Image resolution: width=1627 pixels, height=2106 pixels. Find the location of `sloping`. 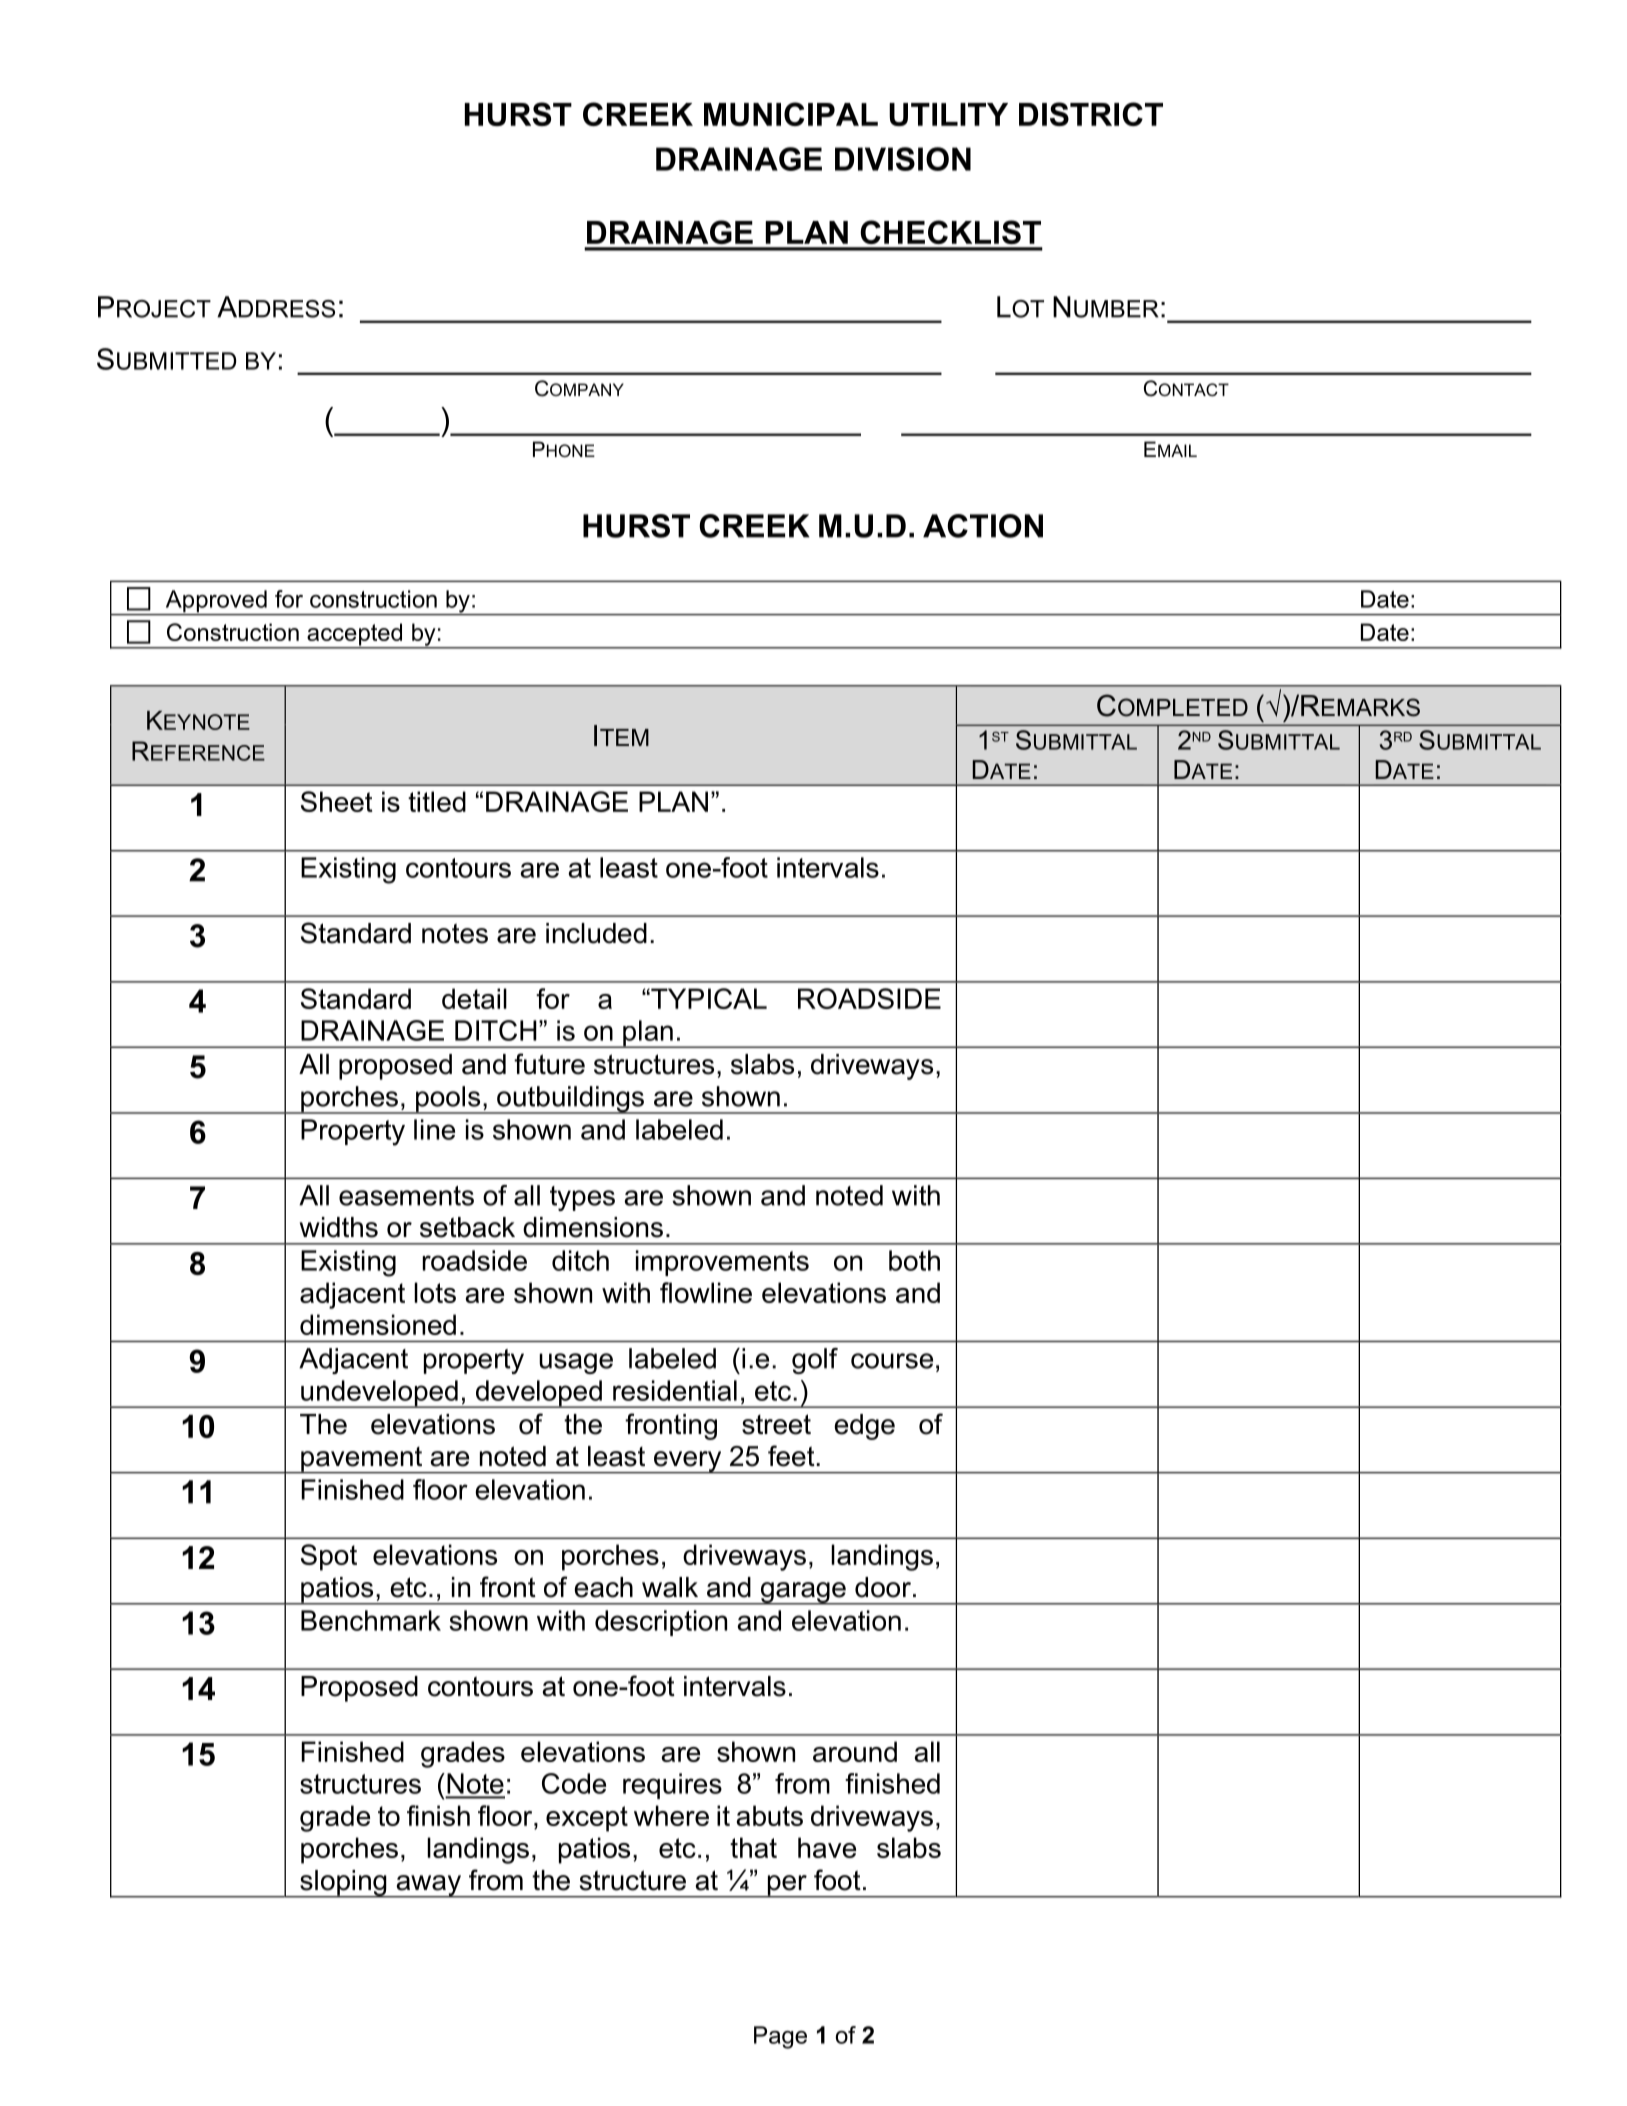

sloping is located at coordinates (343, 1884).
